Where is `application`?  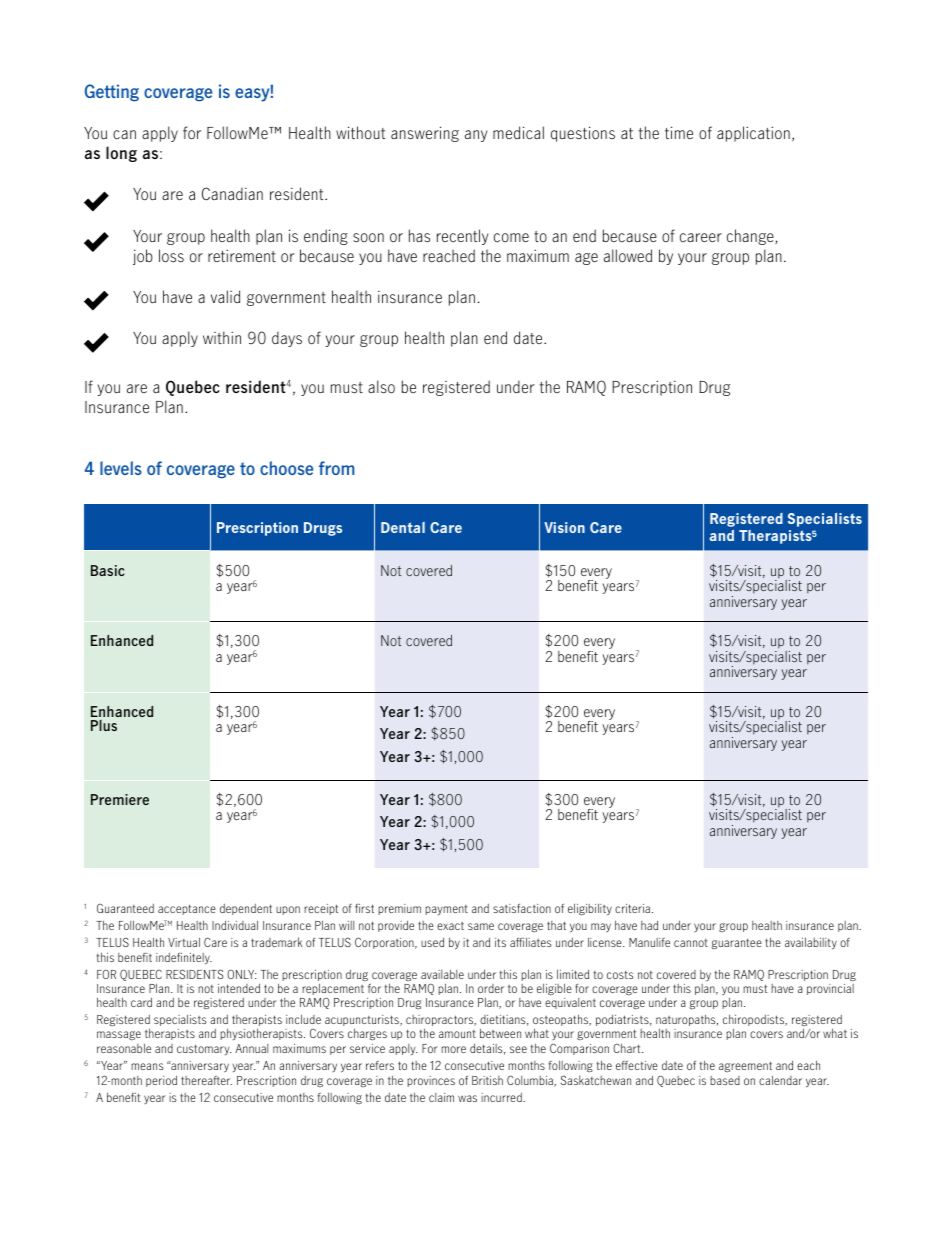 application is located at coordinates (753, 134).
